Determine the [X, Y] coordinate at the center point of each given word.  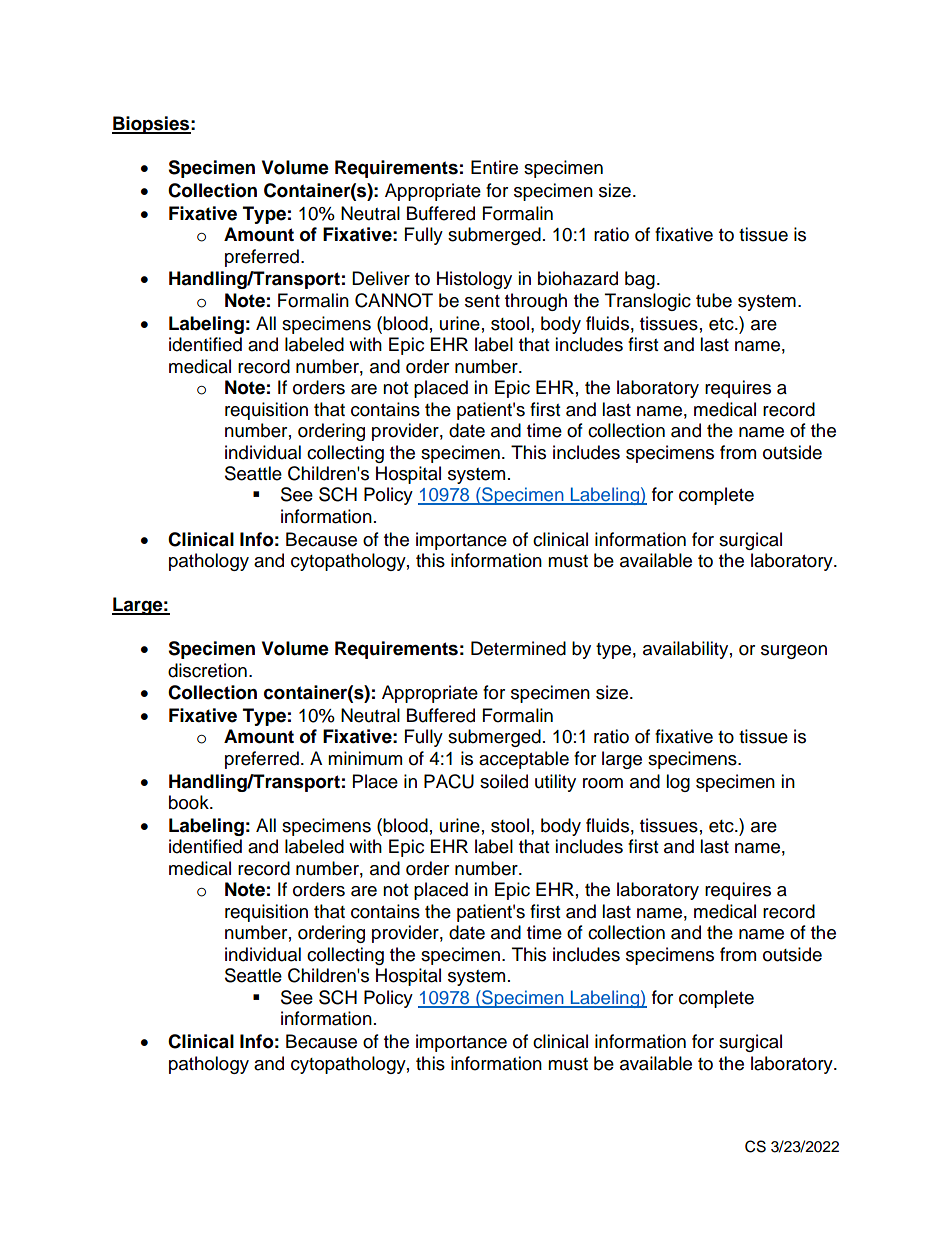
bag [640, 280]
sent [482, 301]
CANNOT [394, 300]
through [536, 302]
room [603, 783]
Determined [518, 648]
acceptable [524, 760]
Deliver [381, 278]
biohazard [578, 278]
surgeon [794, 652]
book [190, 802]
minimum [365, 758]
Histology [474, 280]
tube [714, 300]
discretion [207, 670]
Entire [494, 167]
